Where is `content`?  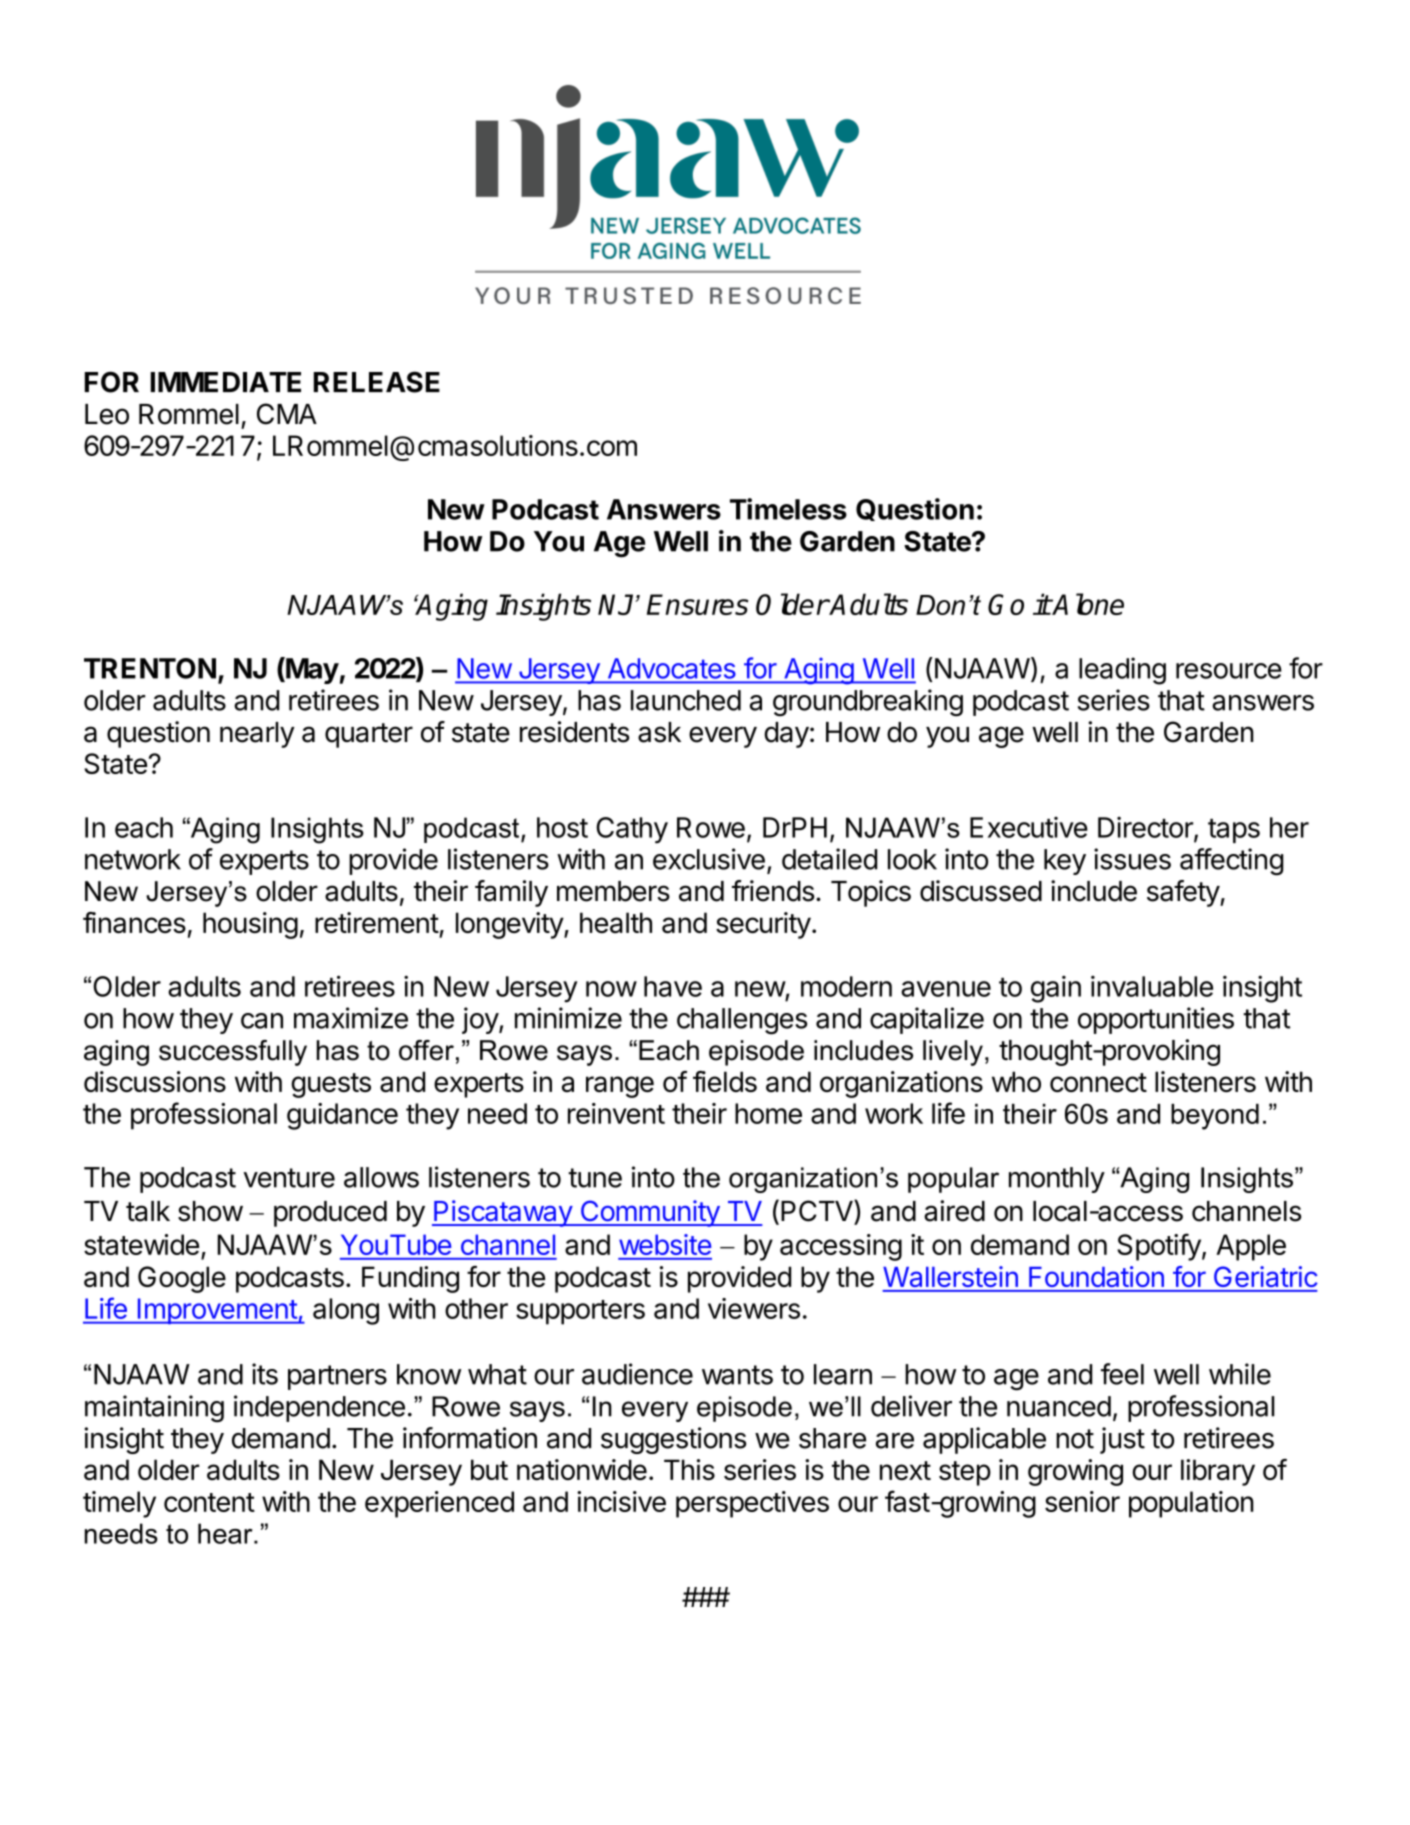 content is located at coordinates (209, 1502).
